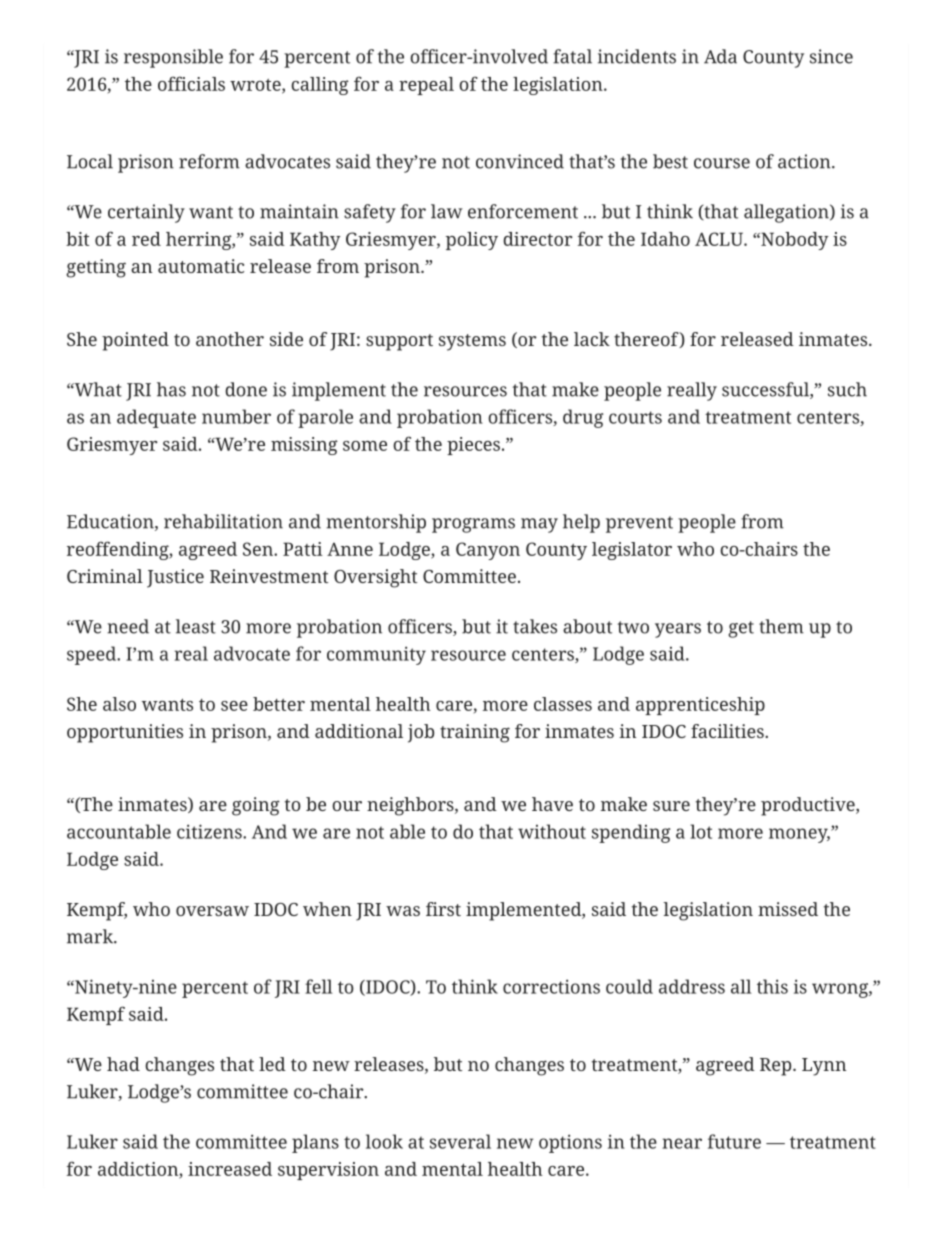 This screenshot has height=1233, width=952. What do you see at coordinates (230, 1169) in the screenshot?
I see `increased` at bounding box center [230, 1169].
